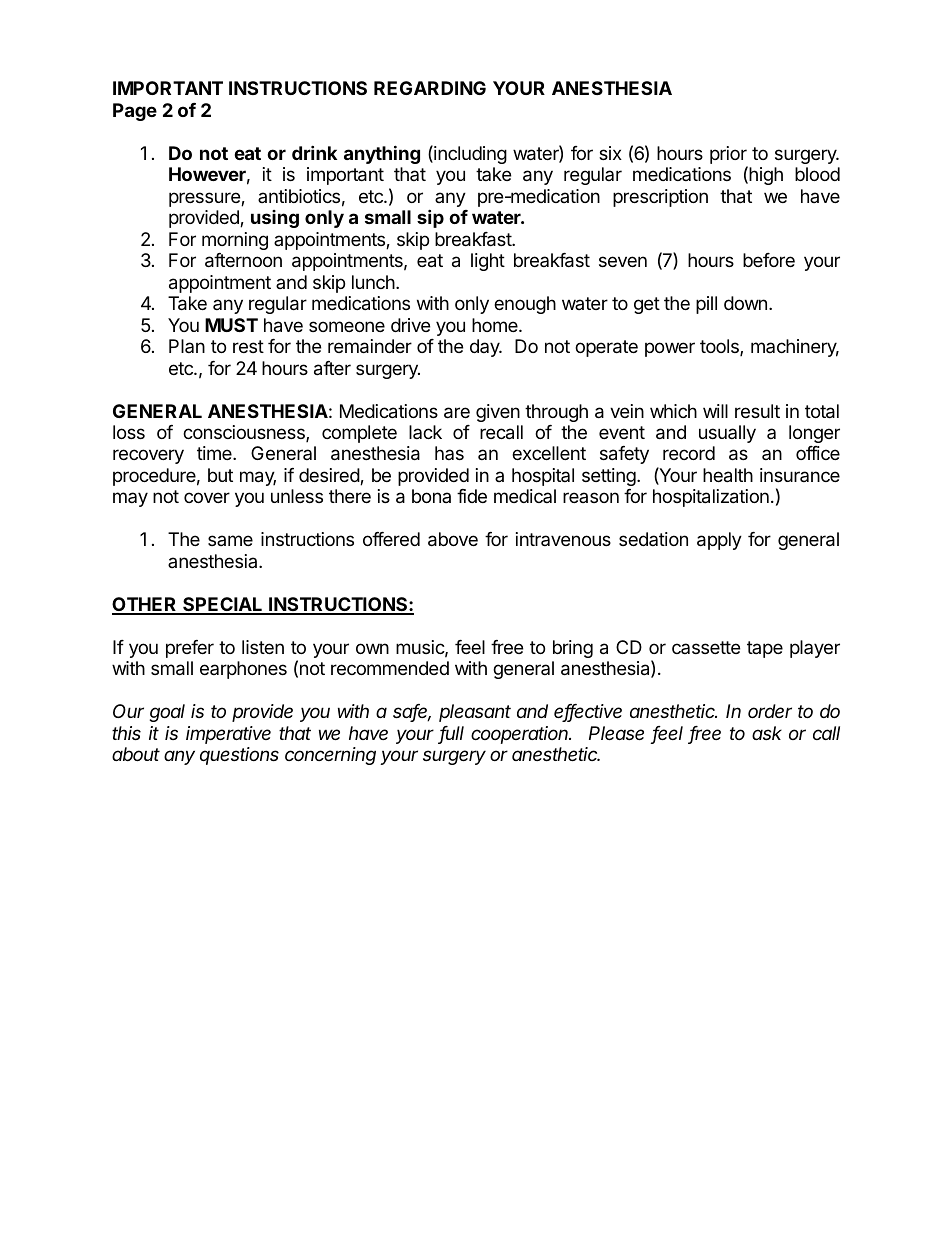  I want to click on SPECIAL, so click(223, 605).
